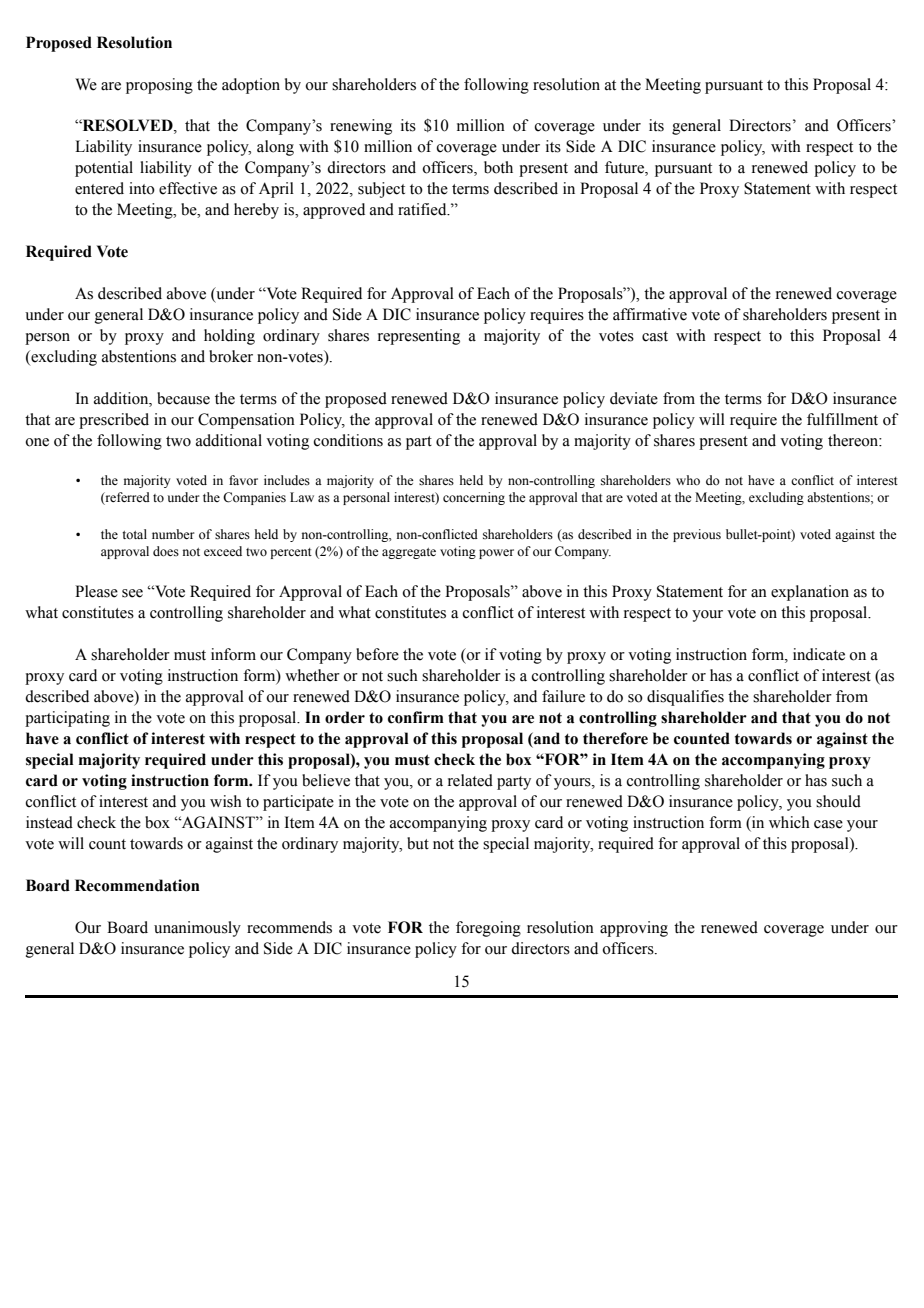  I want to click on renewing, so click(361, 127).
